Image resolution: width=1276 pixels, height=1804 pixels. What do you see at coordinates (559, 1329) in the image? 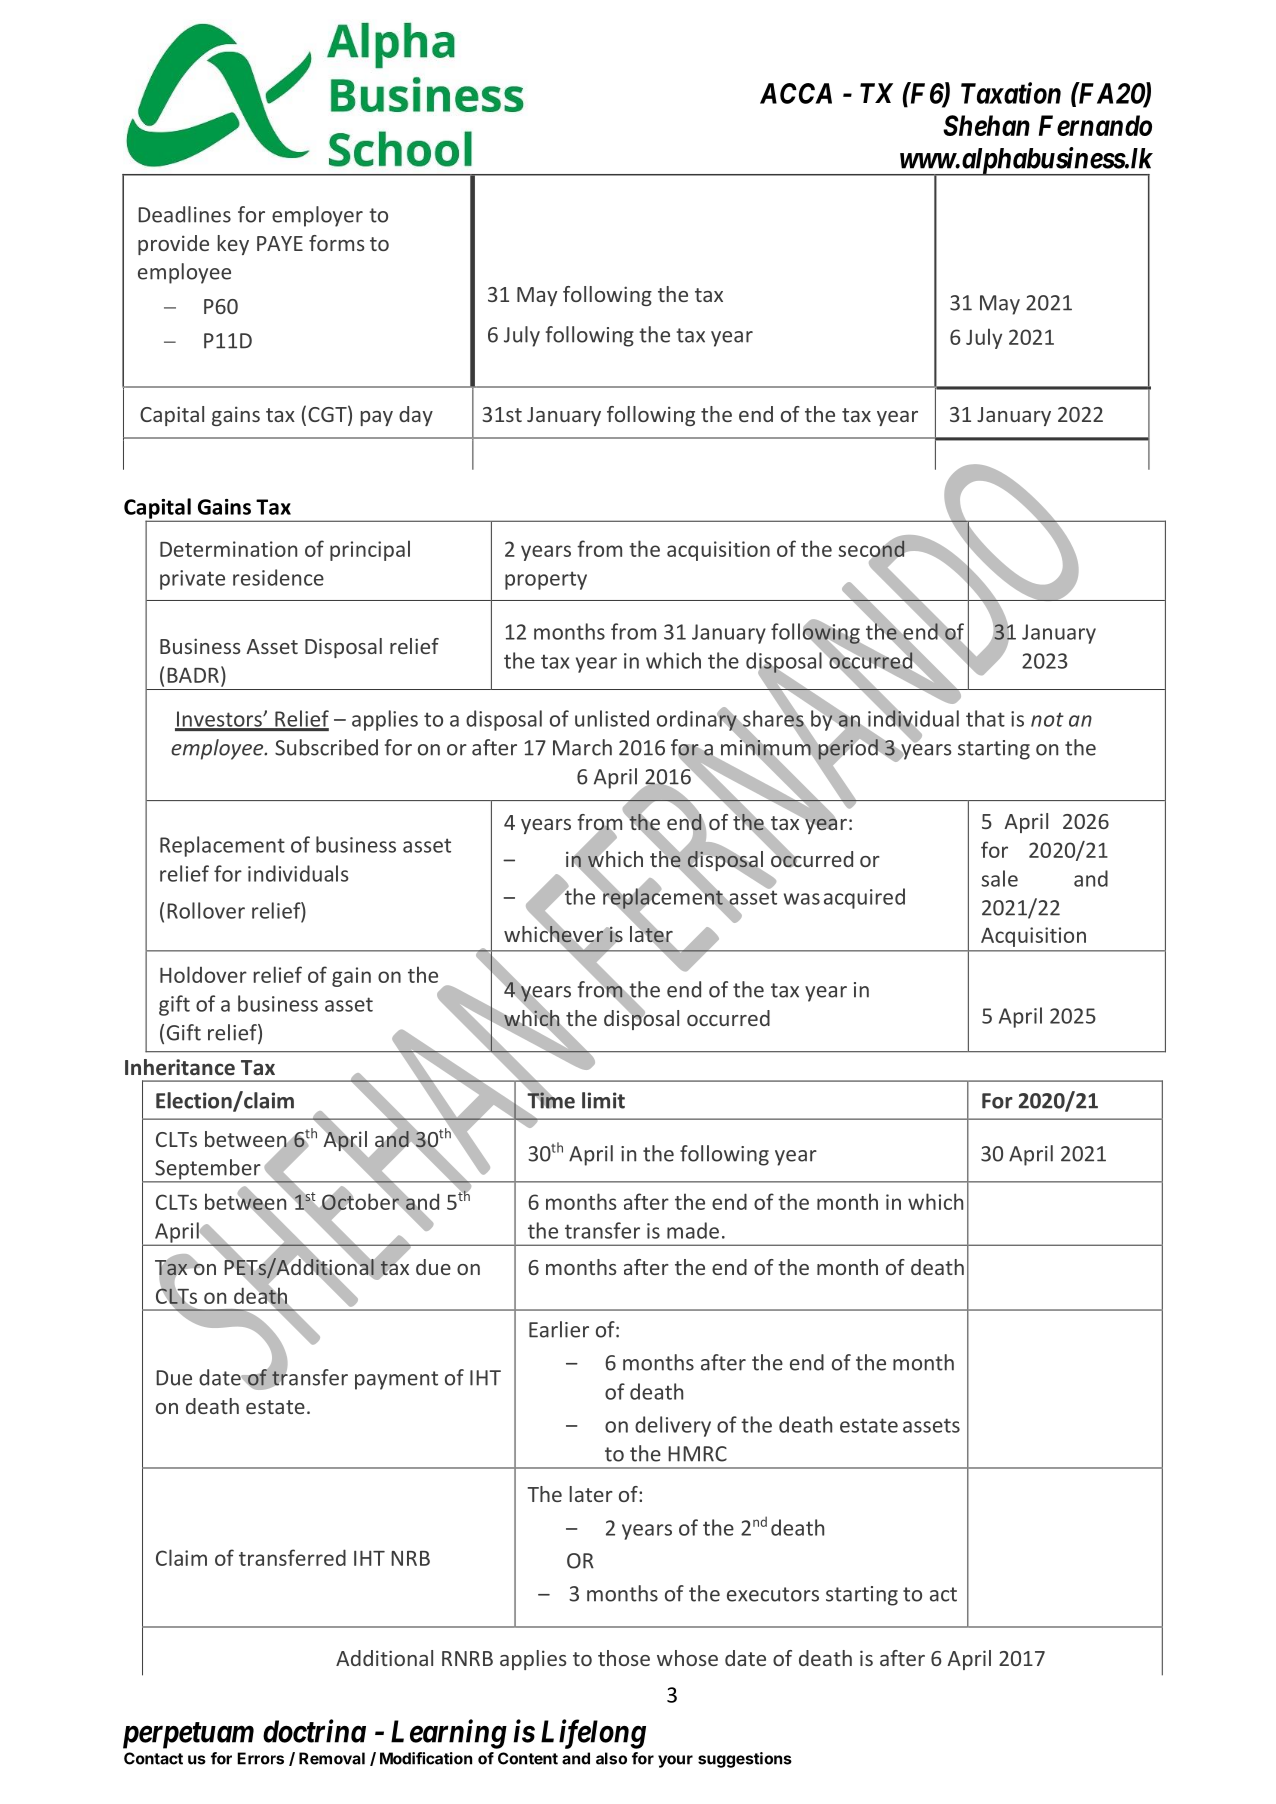
I see `Earlier` at bounding box center [559, 1329].
